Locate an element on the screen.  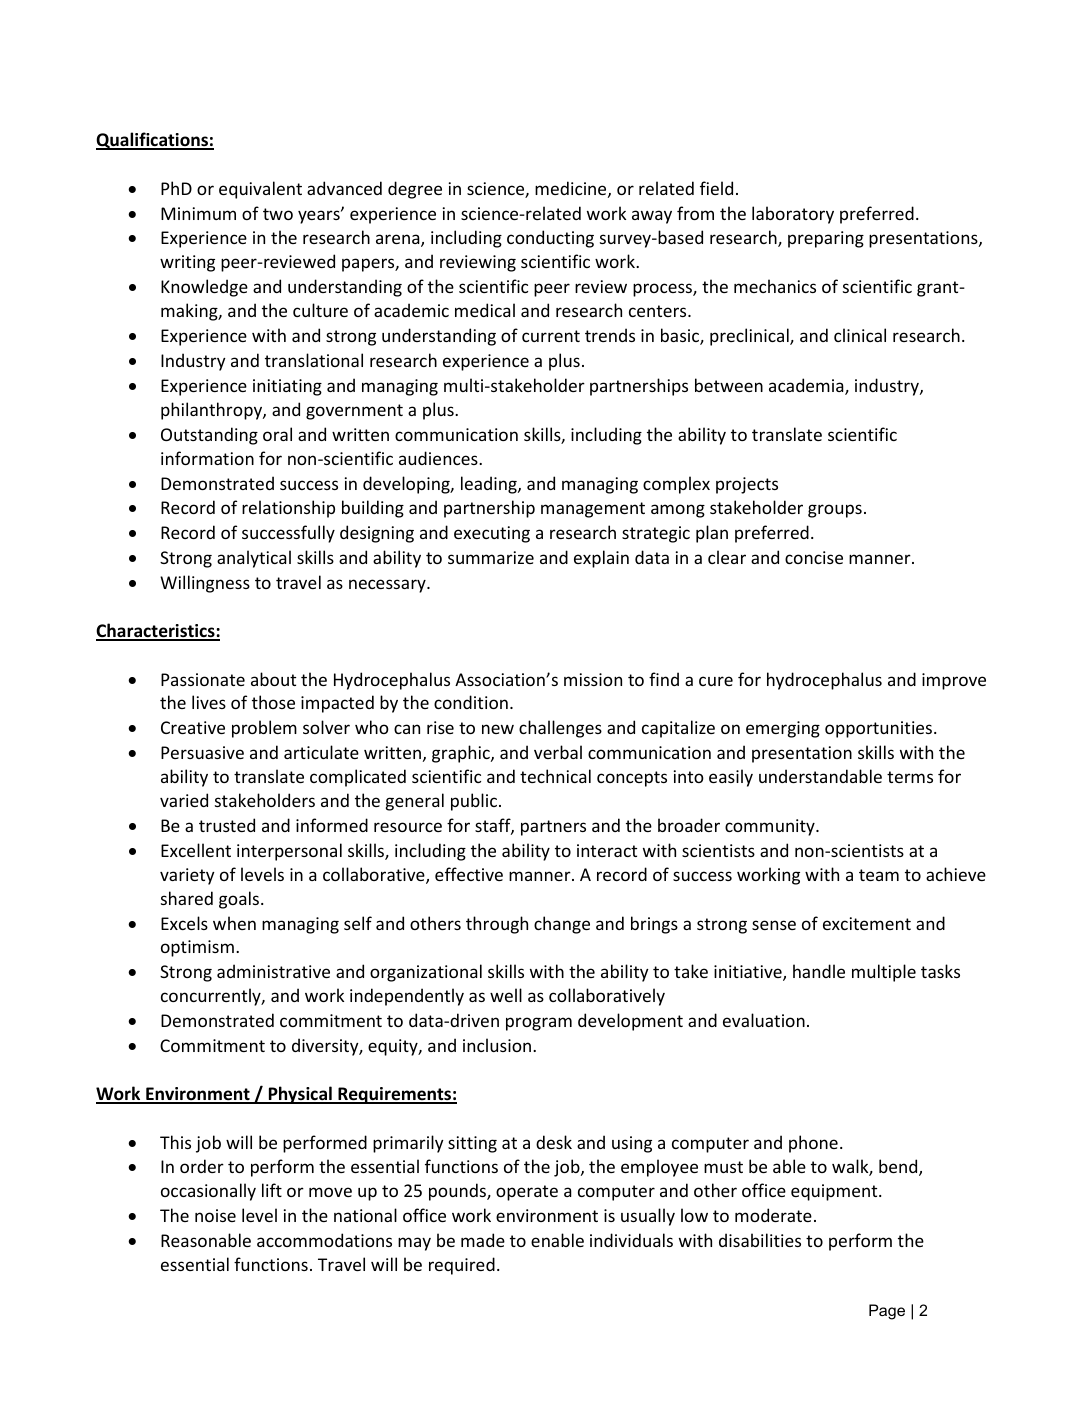
laboratory is located at coordinates (793, 215).
